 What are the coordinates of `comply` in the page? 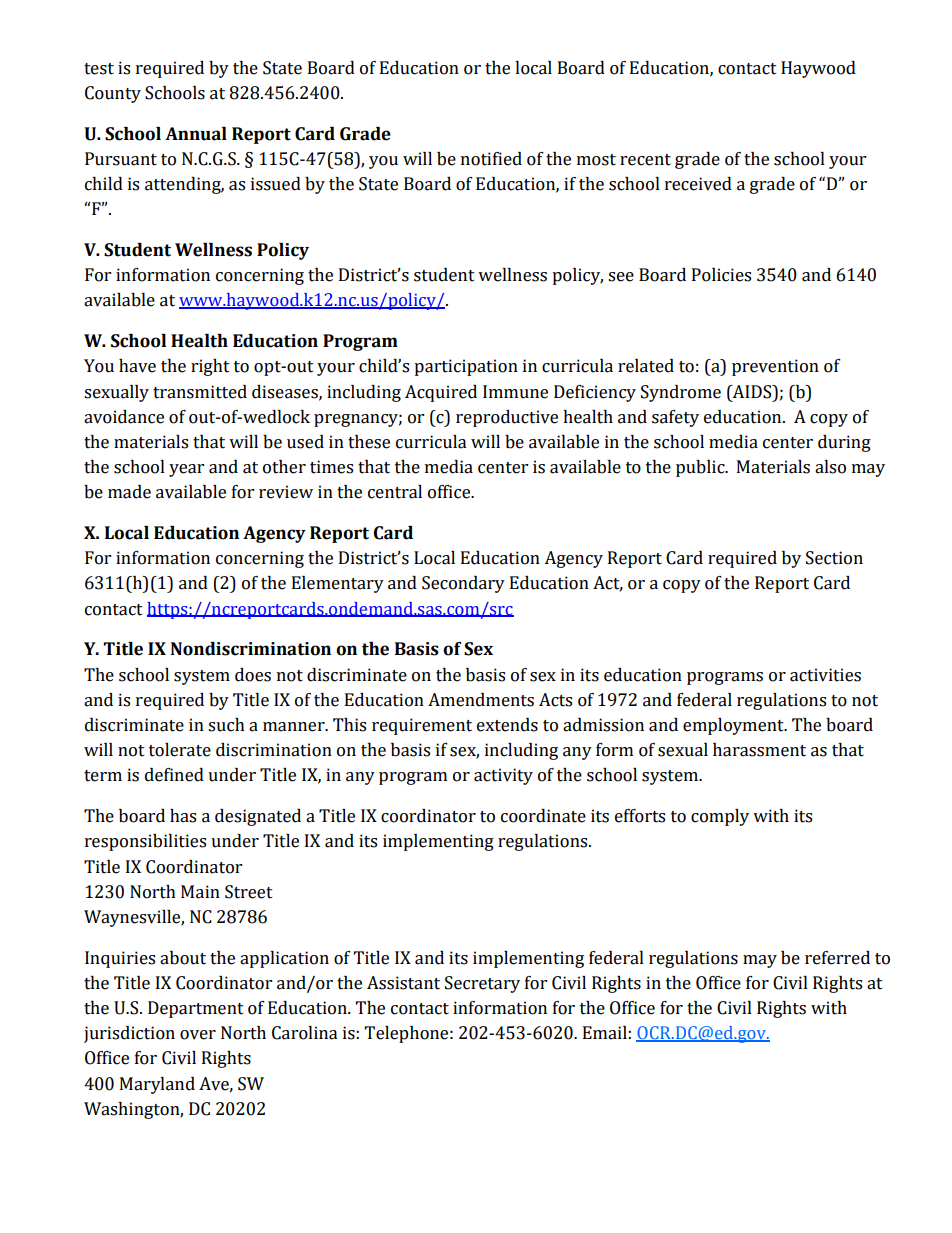 It's located at (720, 817).
